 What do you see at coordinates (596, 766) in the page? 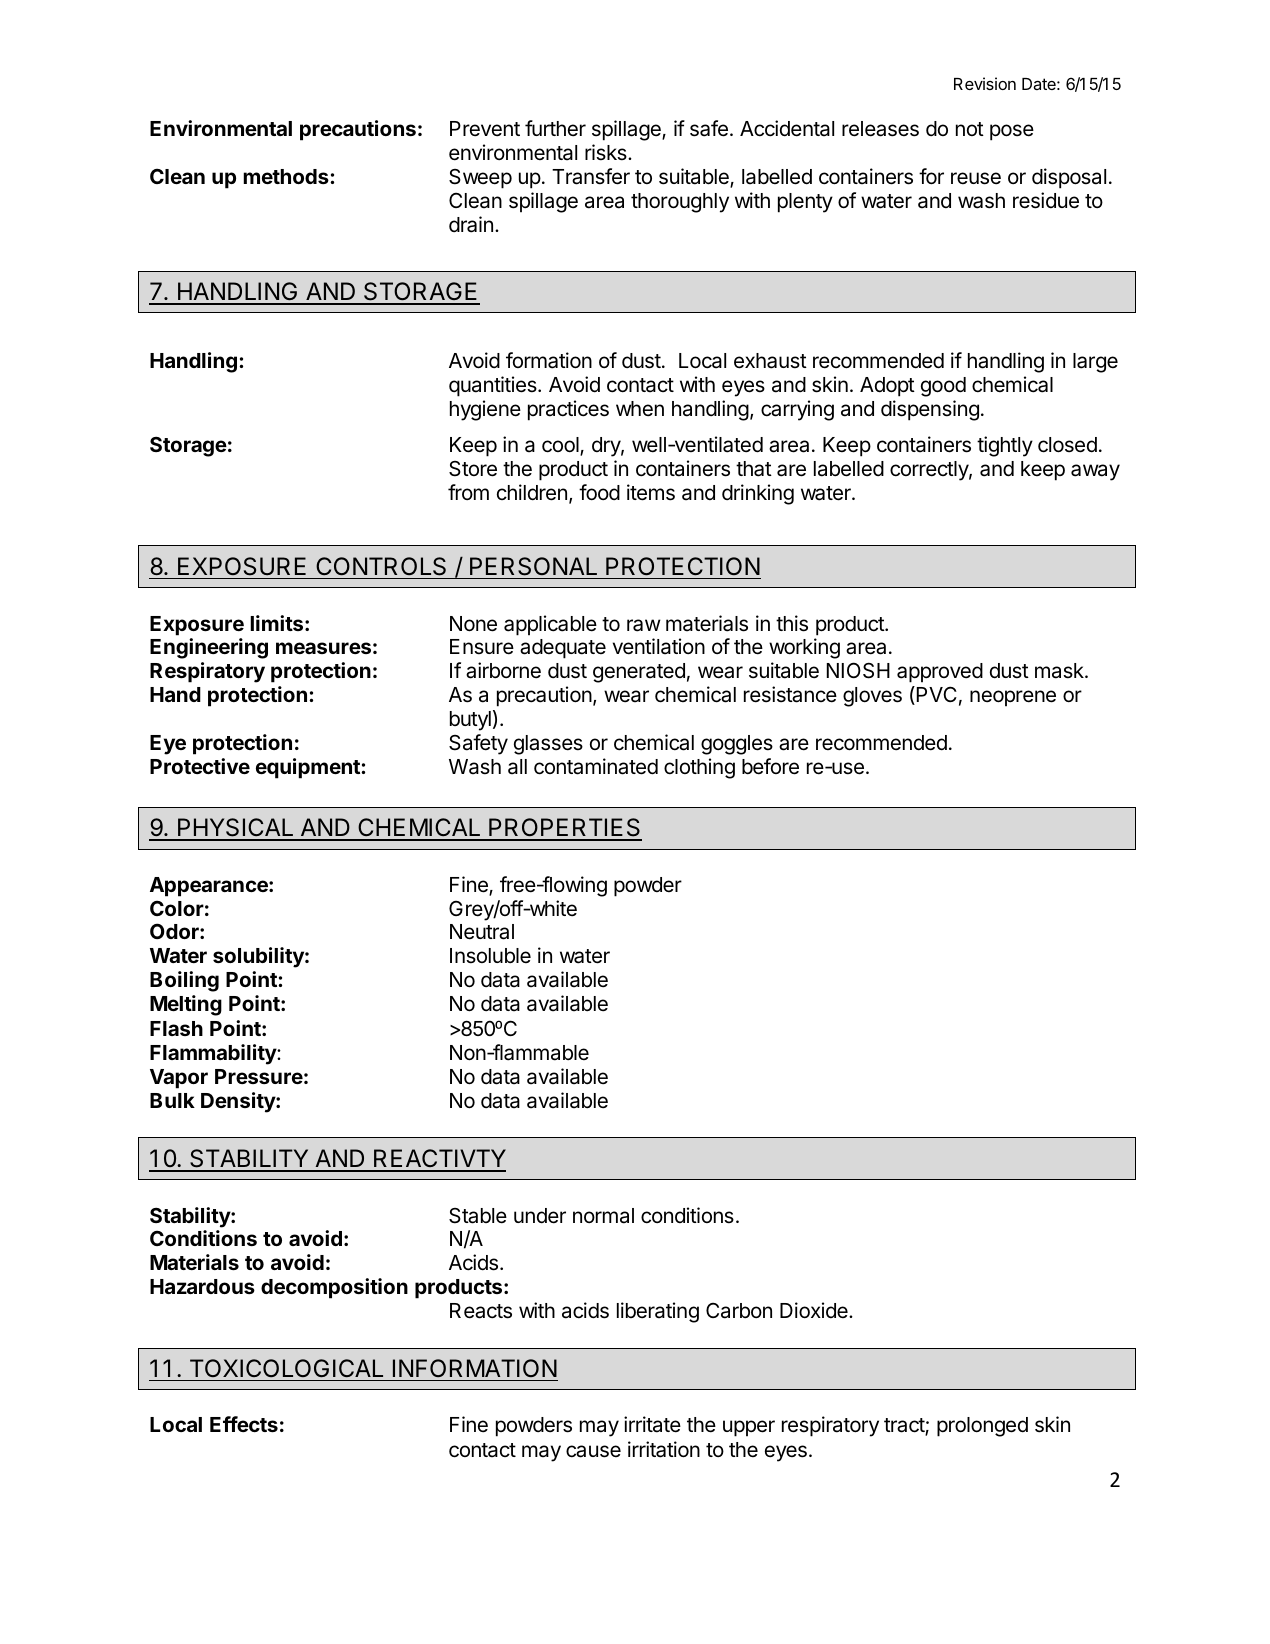
I see `contaminated` at bounding box center [596, 766].
